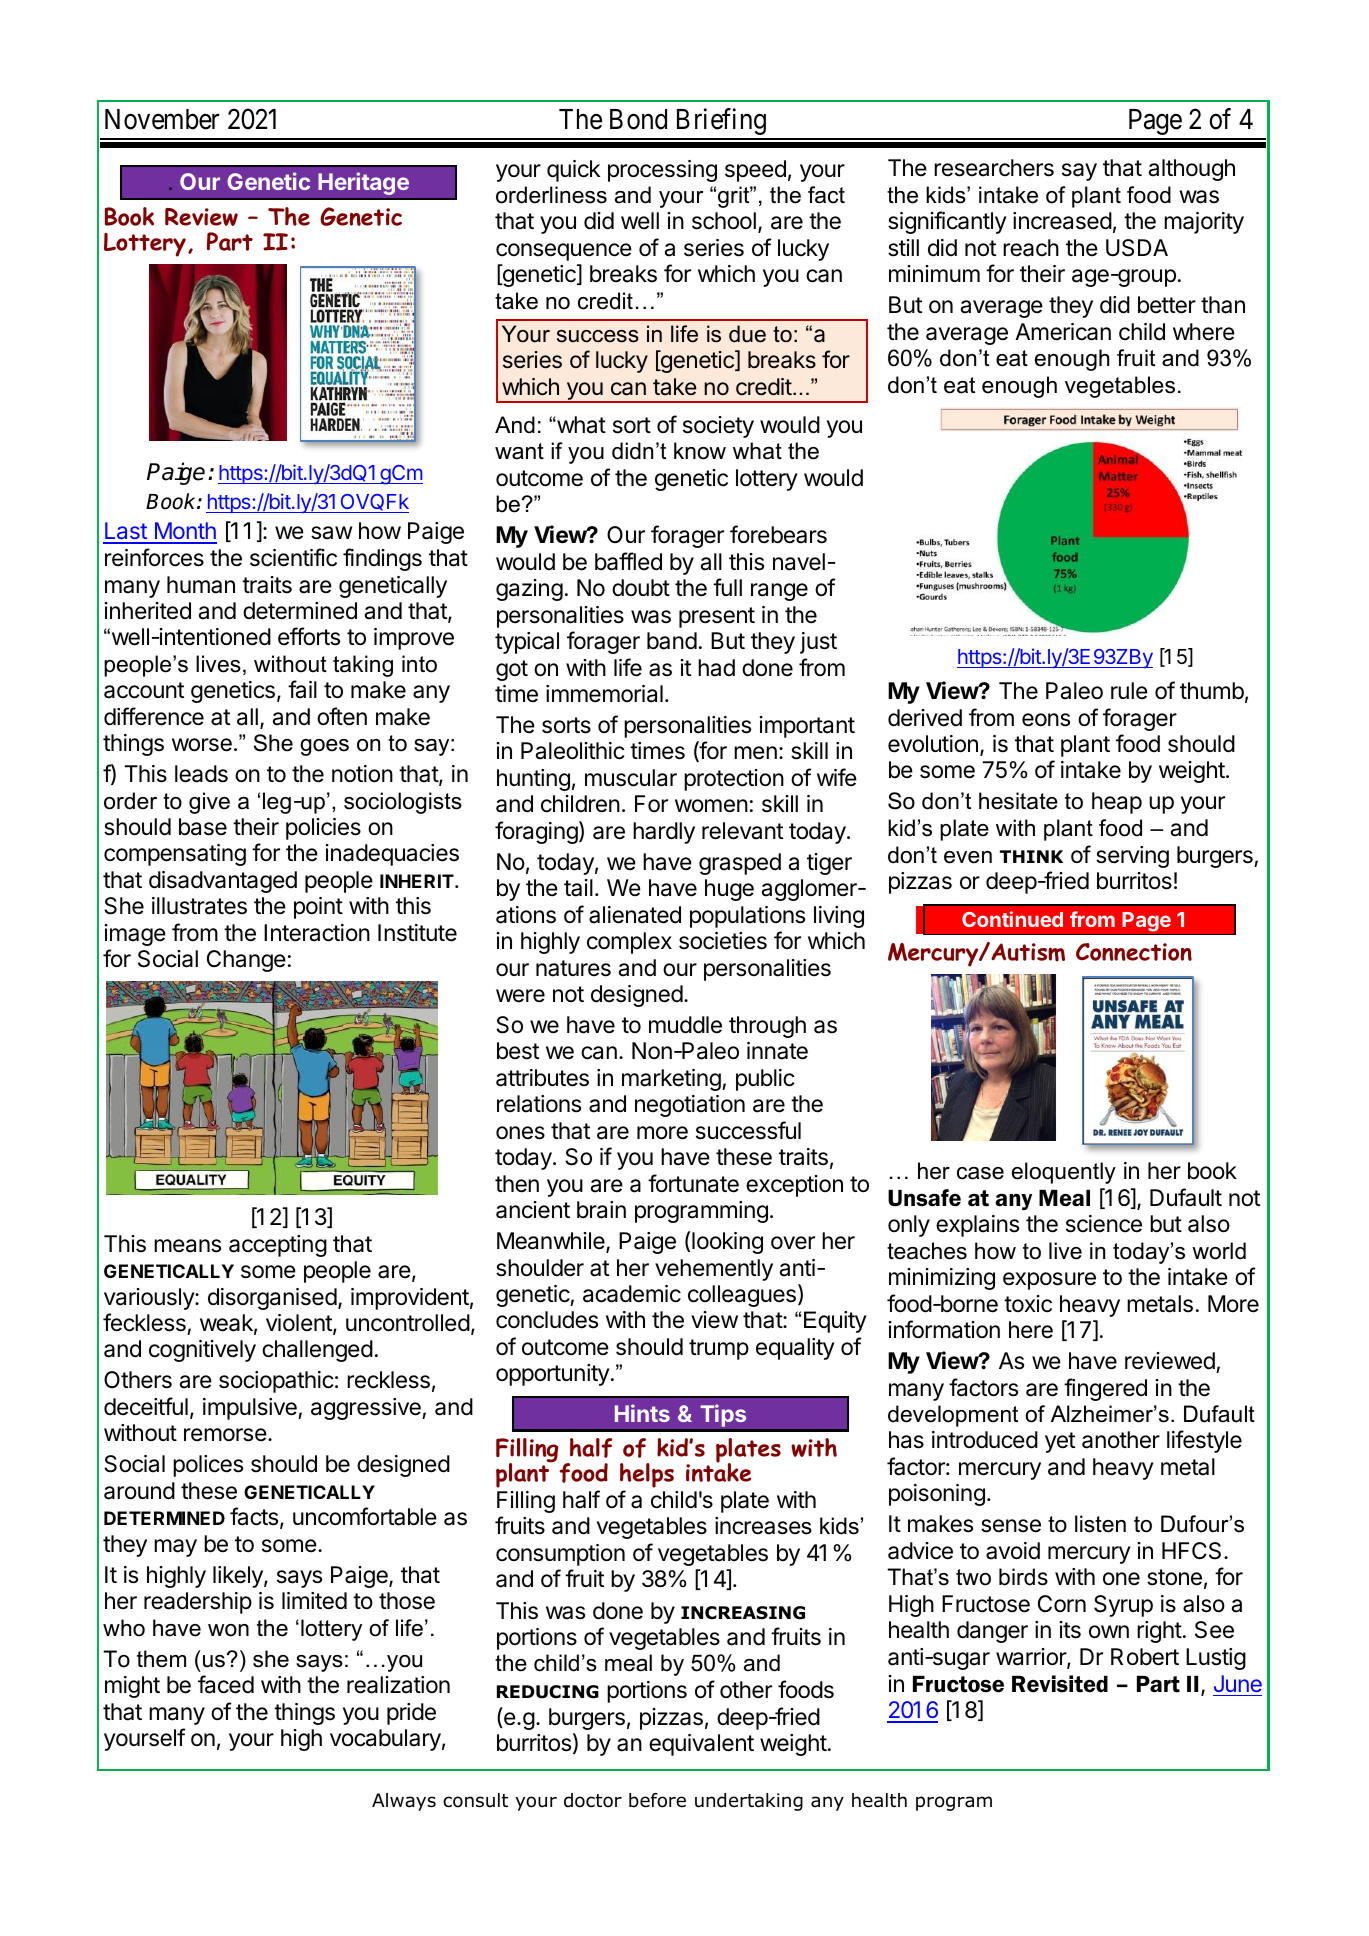  Describe the element at coordinates (246, 961) in the image. I see `Change` at that location.
